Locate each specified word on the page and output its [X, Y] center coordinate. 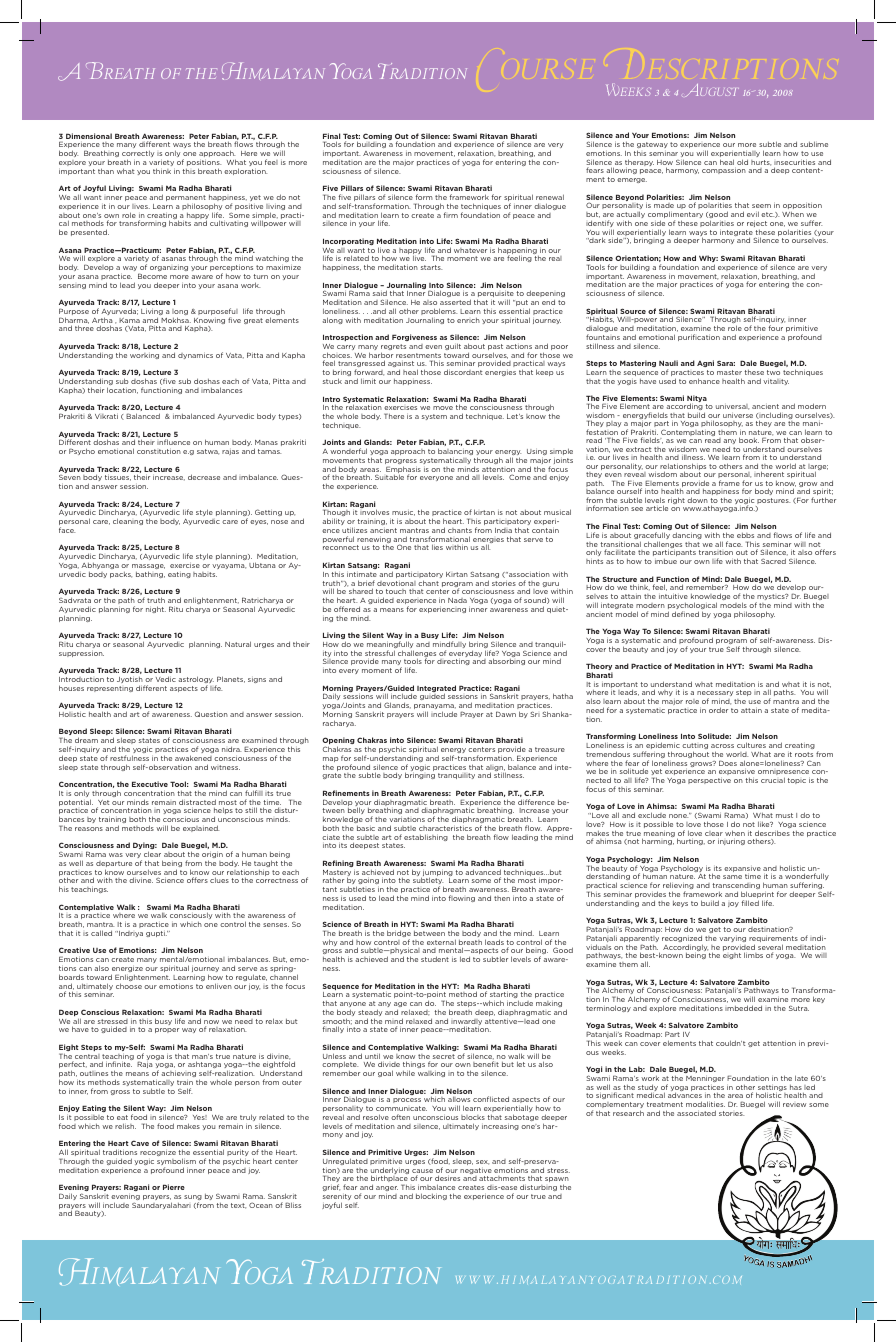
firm [451, 215]
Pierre [174, 1187]
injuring [731, 841]
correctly [138, 155]
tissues [118, 477]
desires [447, 1178]
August [710, 90]
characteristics [445, 828]
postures [773, 502]
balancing [455, 453]
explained [201, 828]
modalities [705, 1104]
